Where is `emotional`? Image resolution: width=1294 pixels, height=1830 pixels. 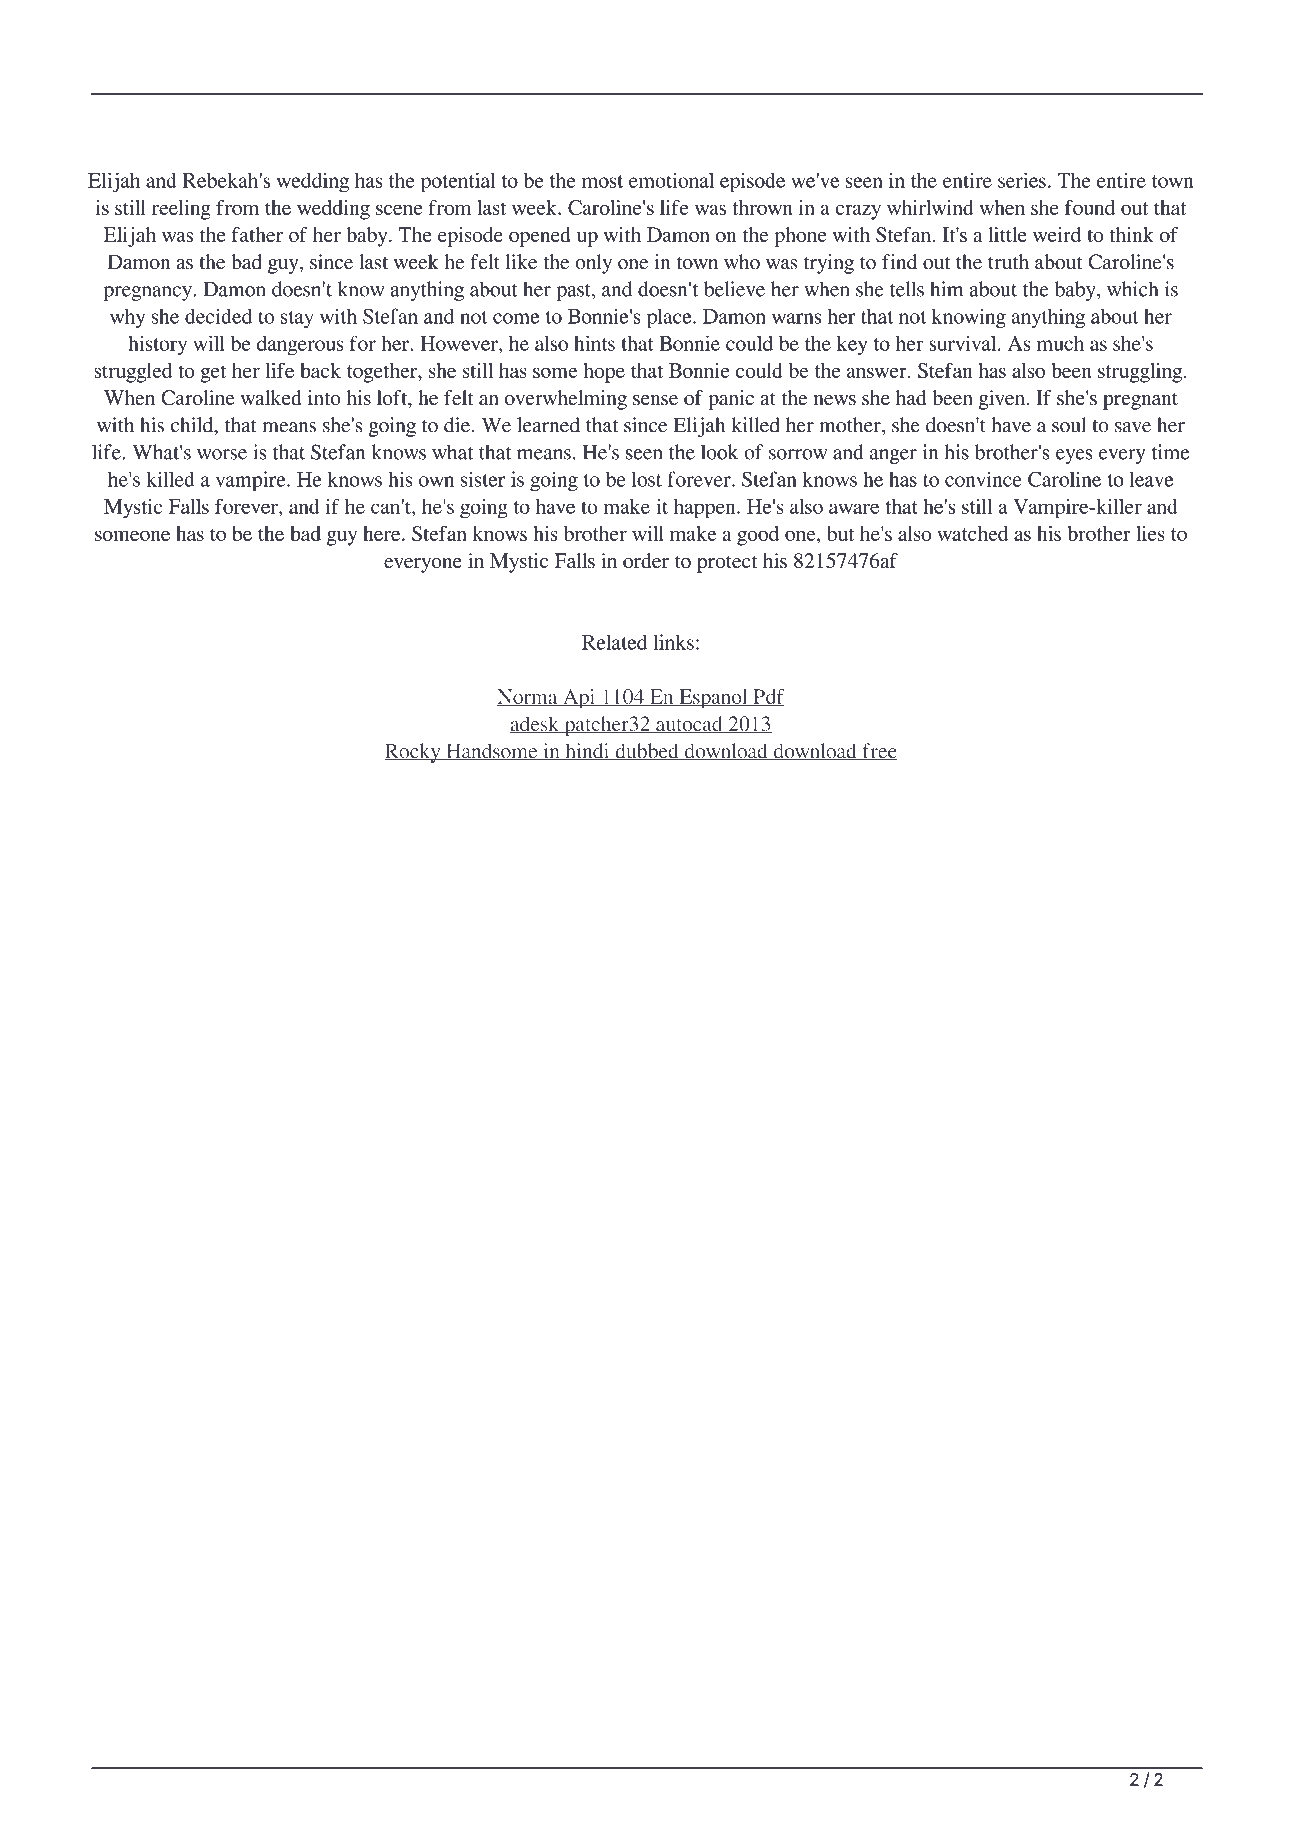 emotional is located at coordinates (671, 180).
